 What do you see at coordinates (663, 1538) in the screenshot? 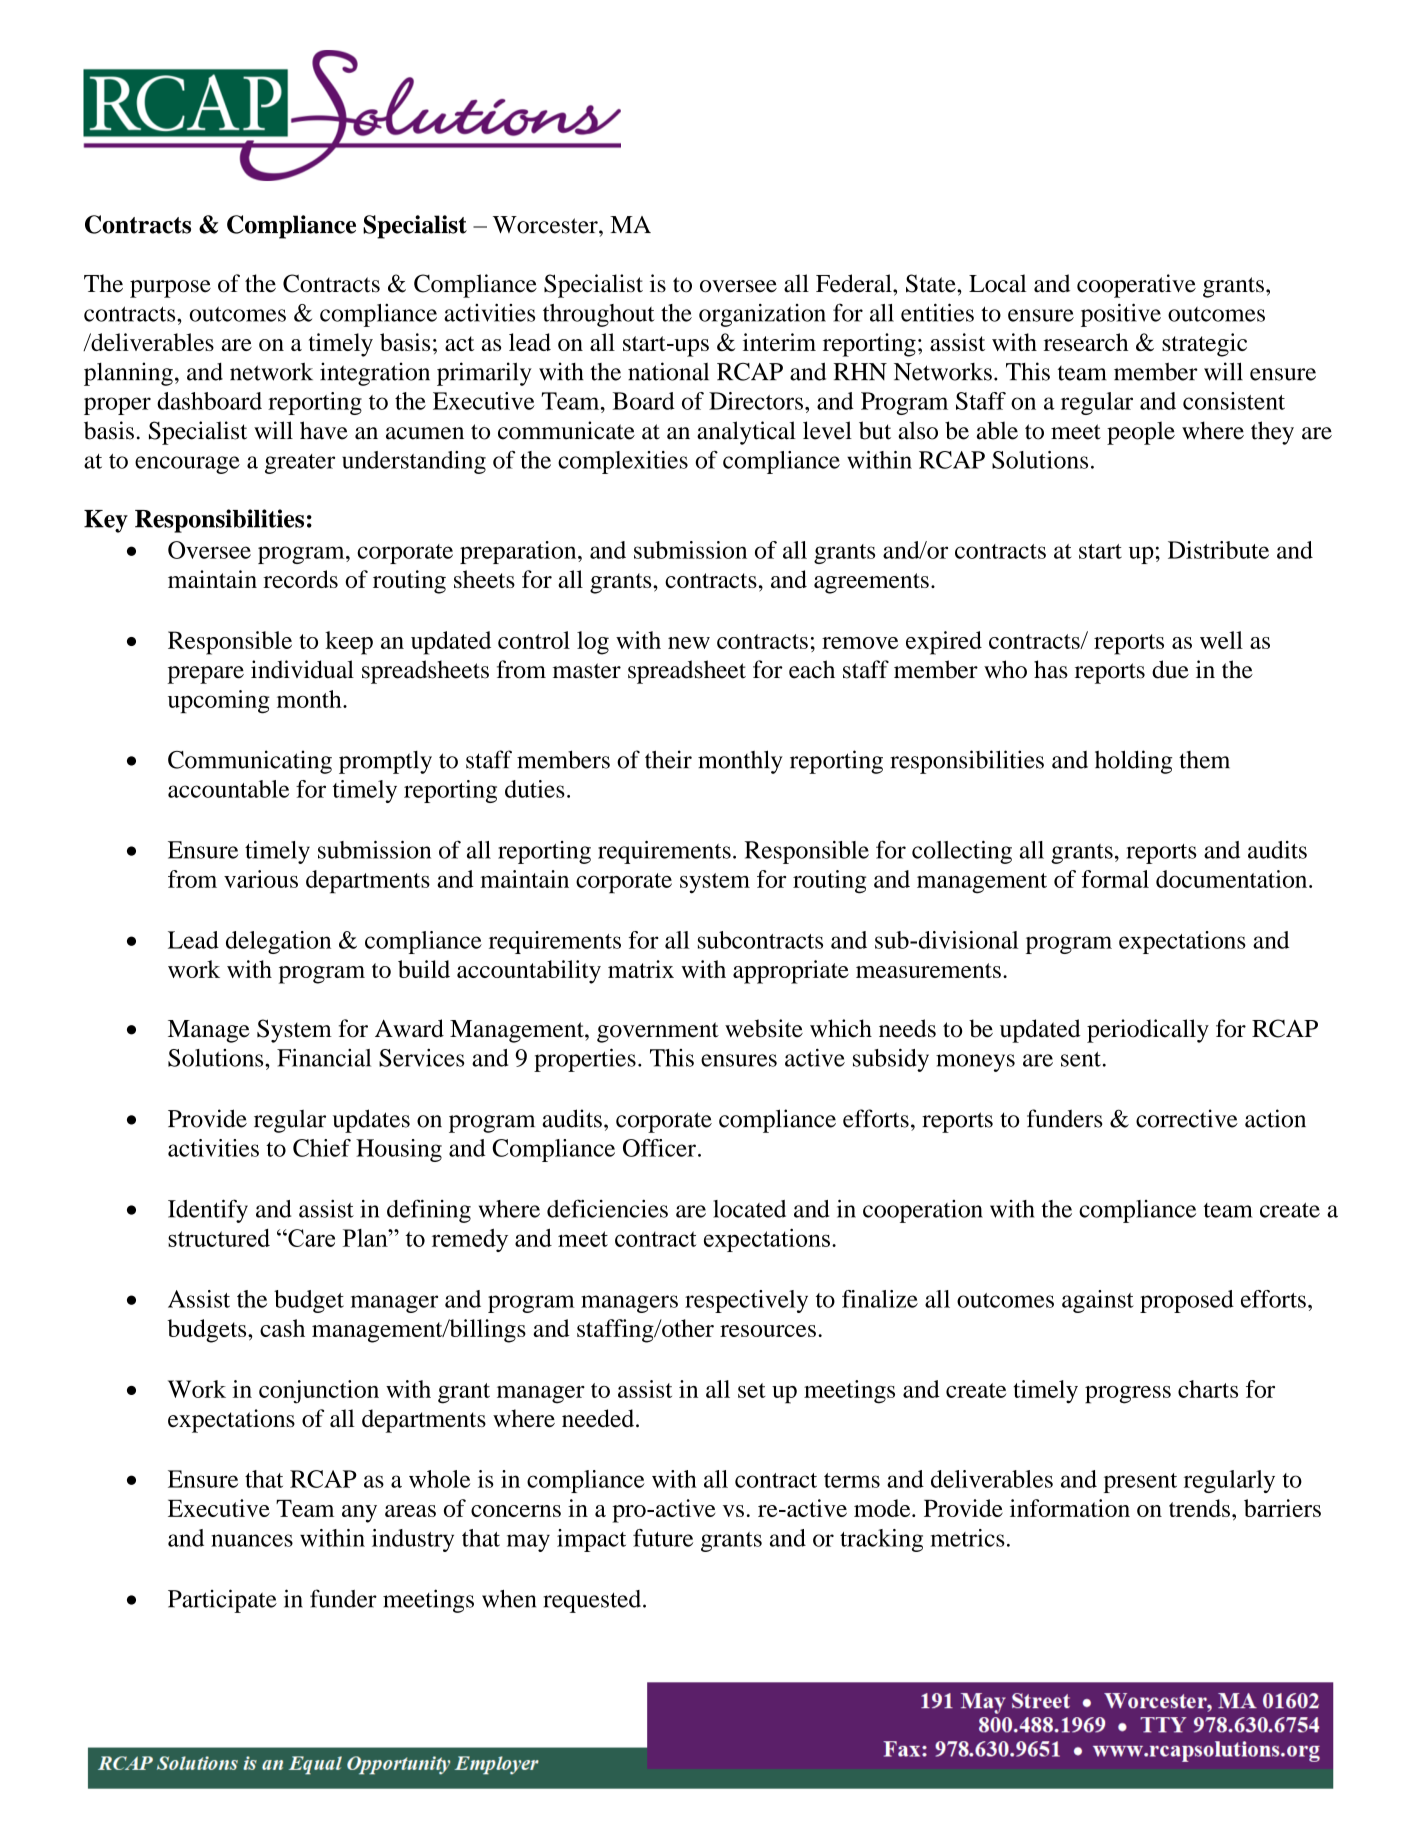
I see `future` at bounding box center [663, 1538].
